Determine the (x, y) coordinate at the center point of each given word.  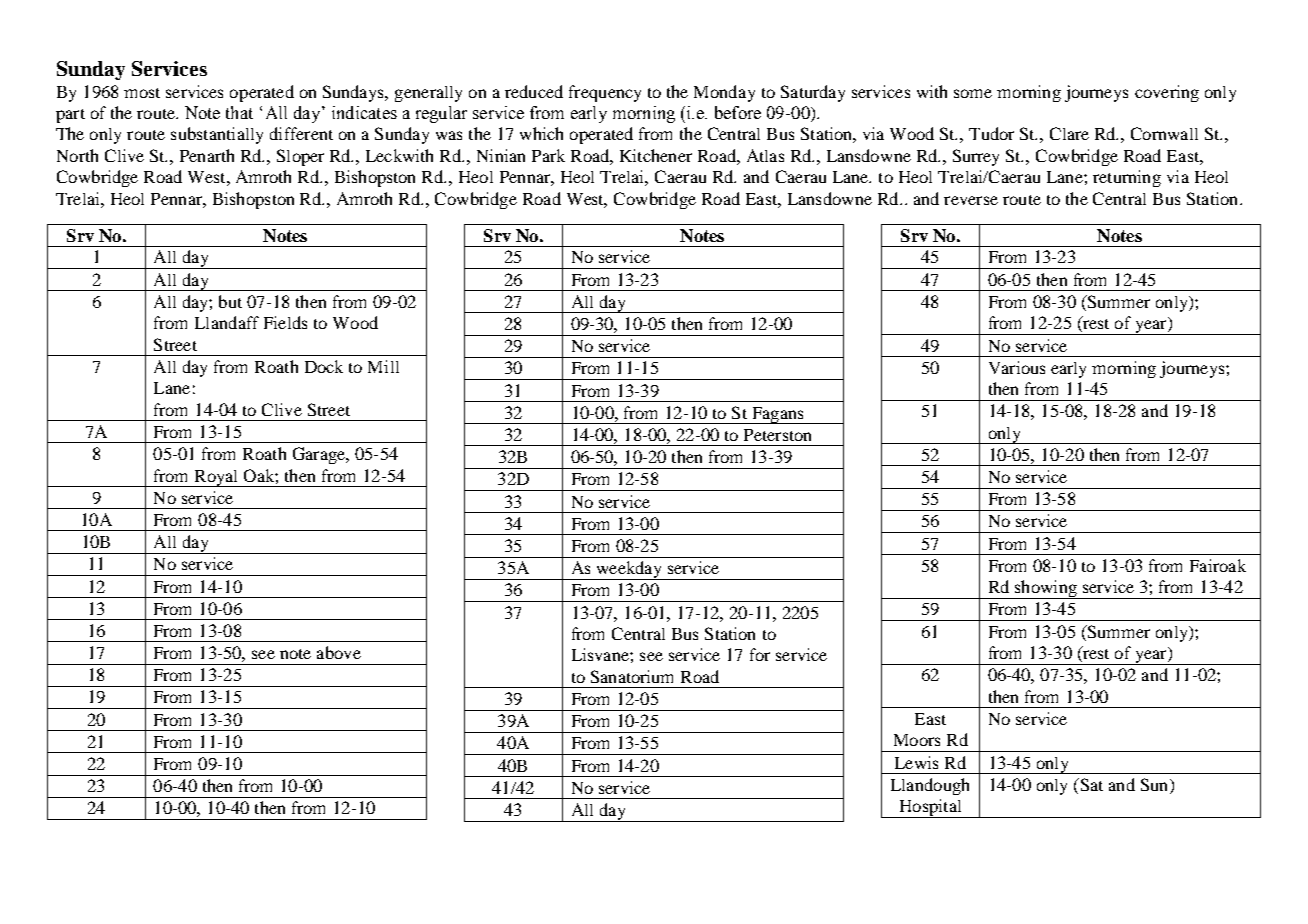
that (239, 112)
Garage (320, 455)
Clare (1069, 133)
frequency (605, 93)
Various (1017, 367)
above (339, 652)
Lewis (916, 762)
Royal (216, 478)
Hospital (930, 808)
